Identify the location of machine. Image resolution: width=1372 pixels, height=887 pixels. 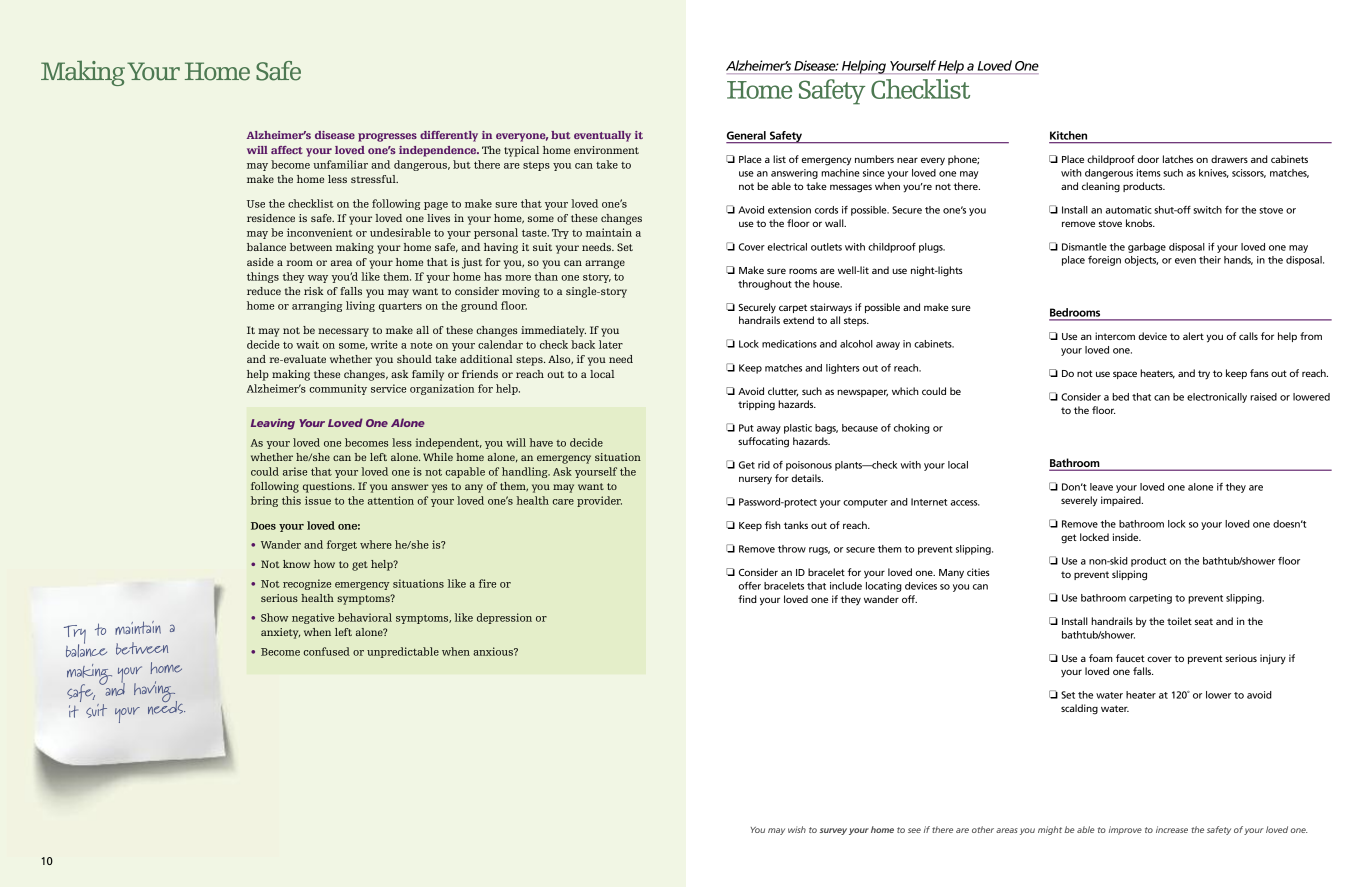
(840, 173).
